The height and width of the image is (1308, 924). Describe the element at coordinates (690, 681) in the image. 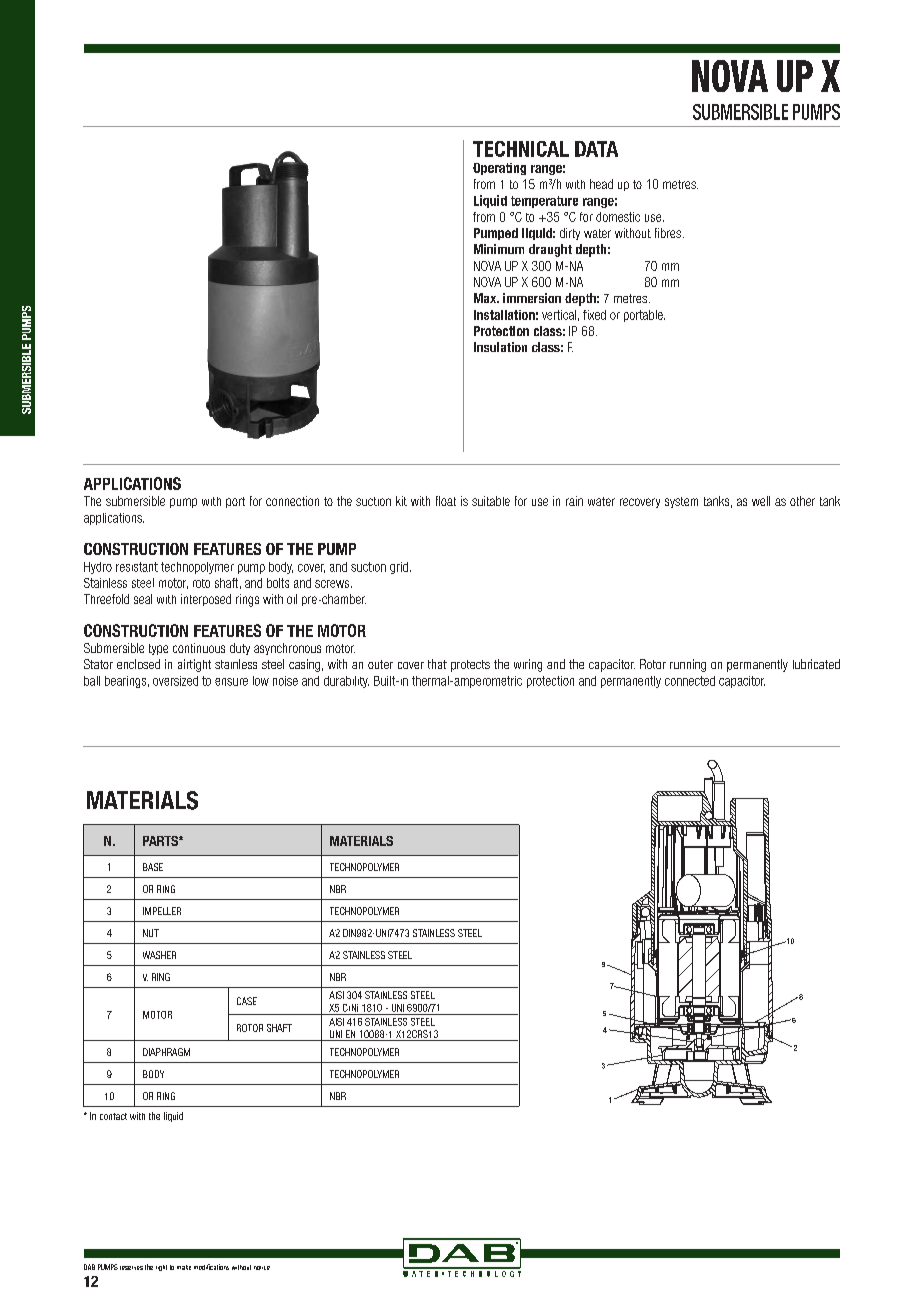

I see `connected` at that location.
